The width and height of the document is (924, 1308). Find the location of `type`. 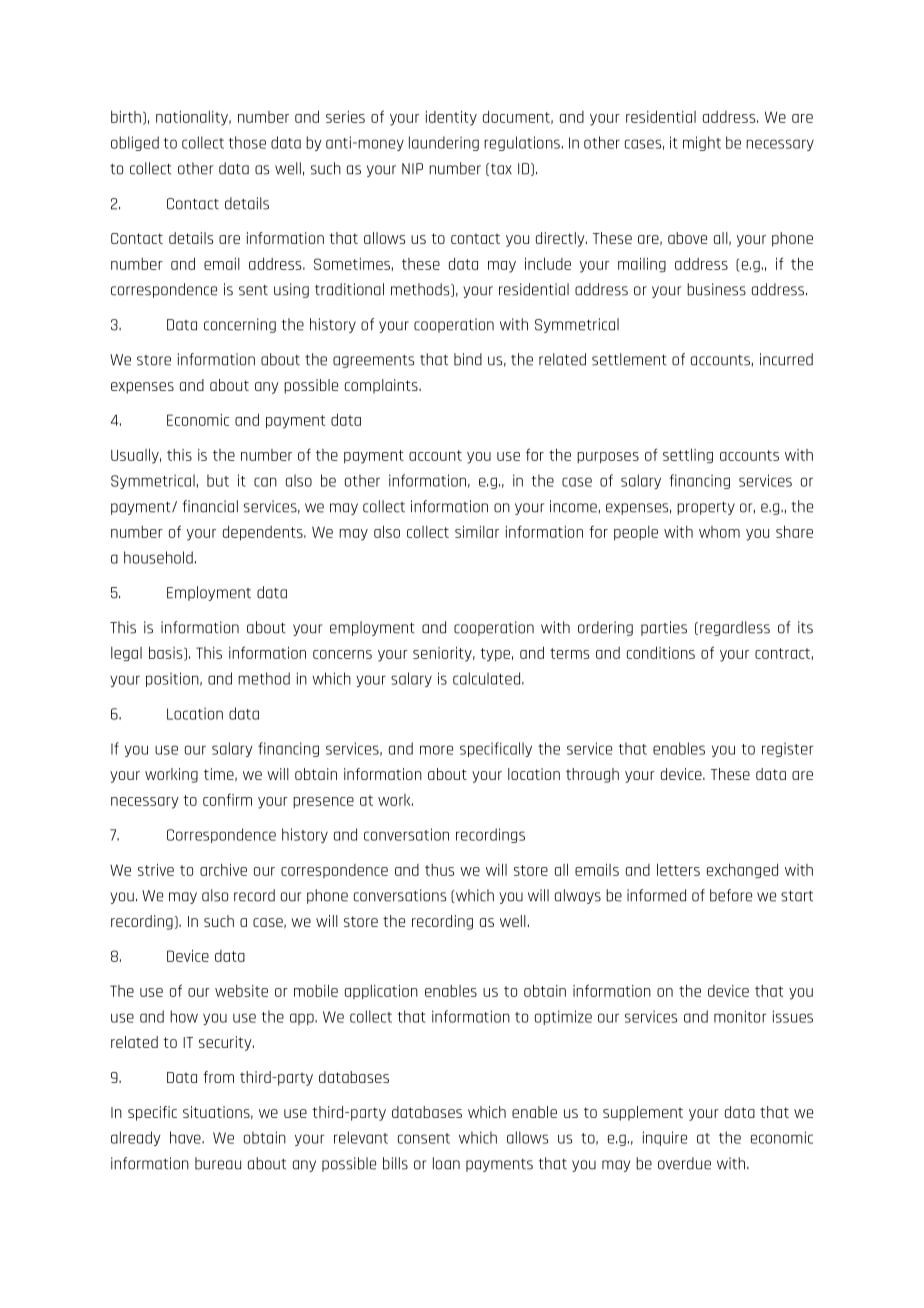

type is located at coordinates (495, 655).
